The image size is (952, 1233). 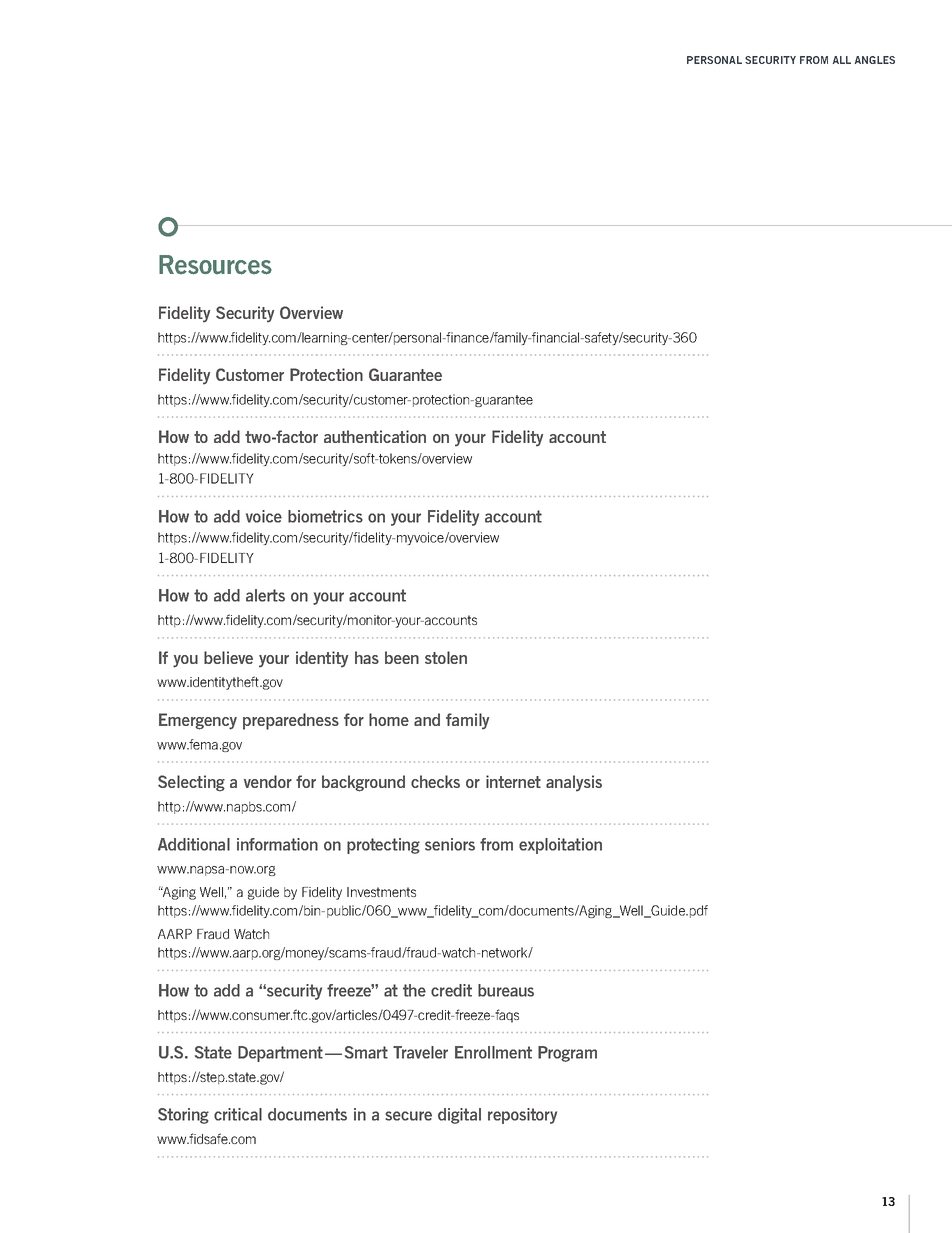 I want to click on analysis, so click(x=574, y=783).
